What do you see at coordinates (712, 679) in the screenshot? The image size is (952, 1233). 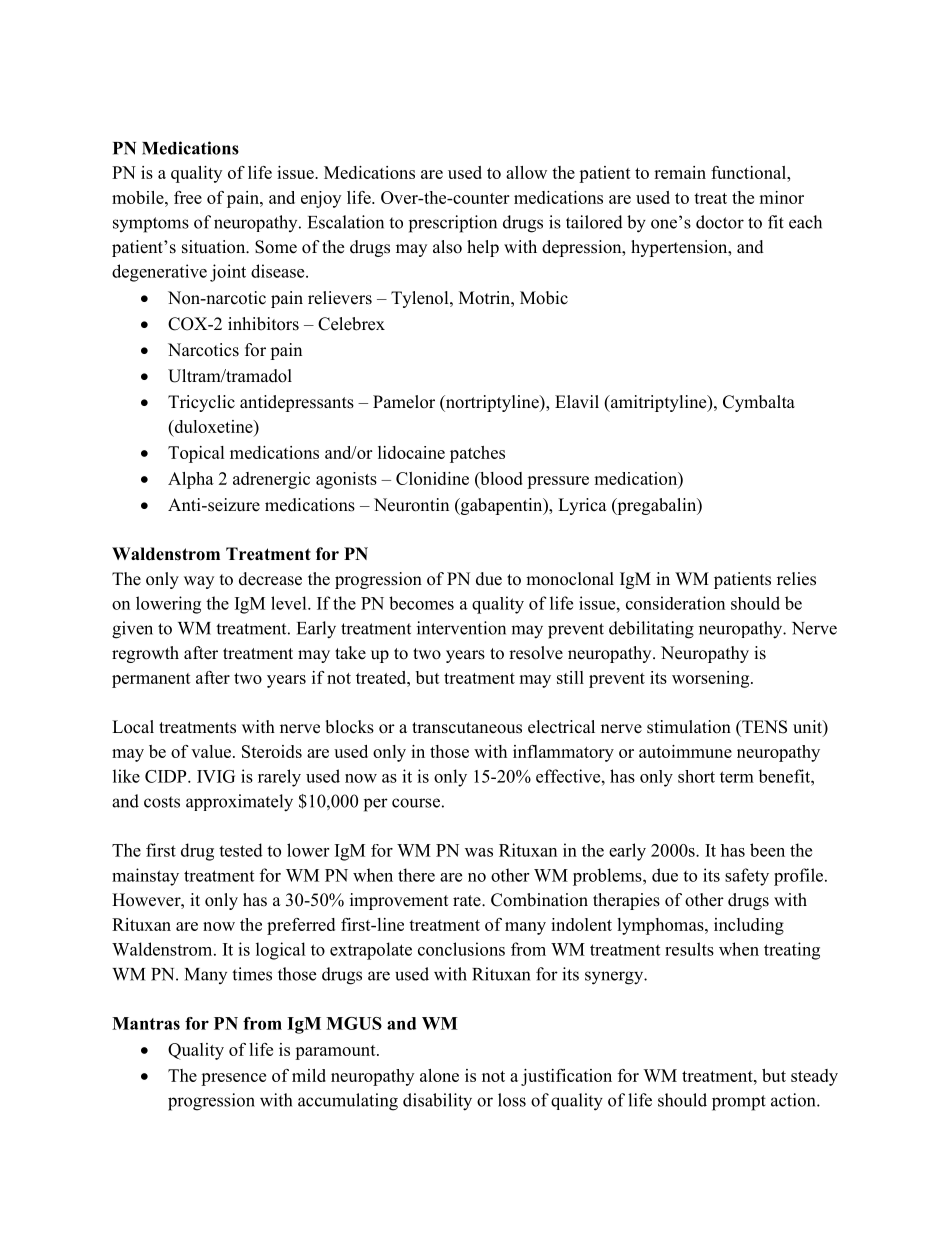 I see `worsening` at bounding box center [712, 679].
